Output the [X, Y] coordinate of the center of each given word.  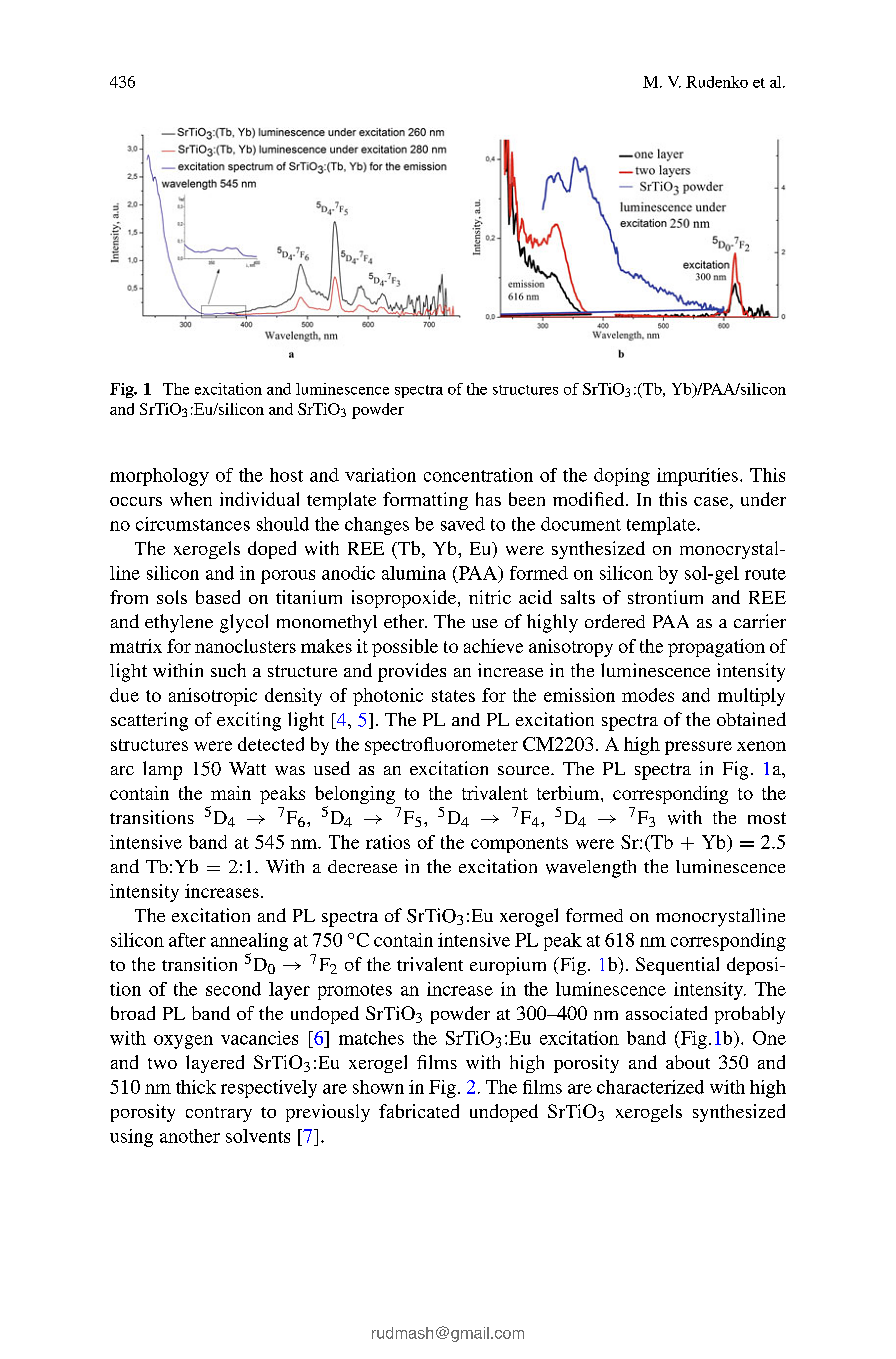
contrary [219, 1114]
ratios [388, 842]
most [767, 818]
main [231, 793]
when [191, 499]
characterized [650, 1087]
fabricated [419, 1111]
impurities [697, 477]
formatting [425, 501]
